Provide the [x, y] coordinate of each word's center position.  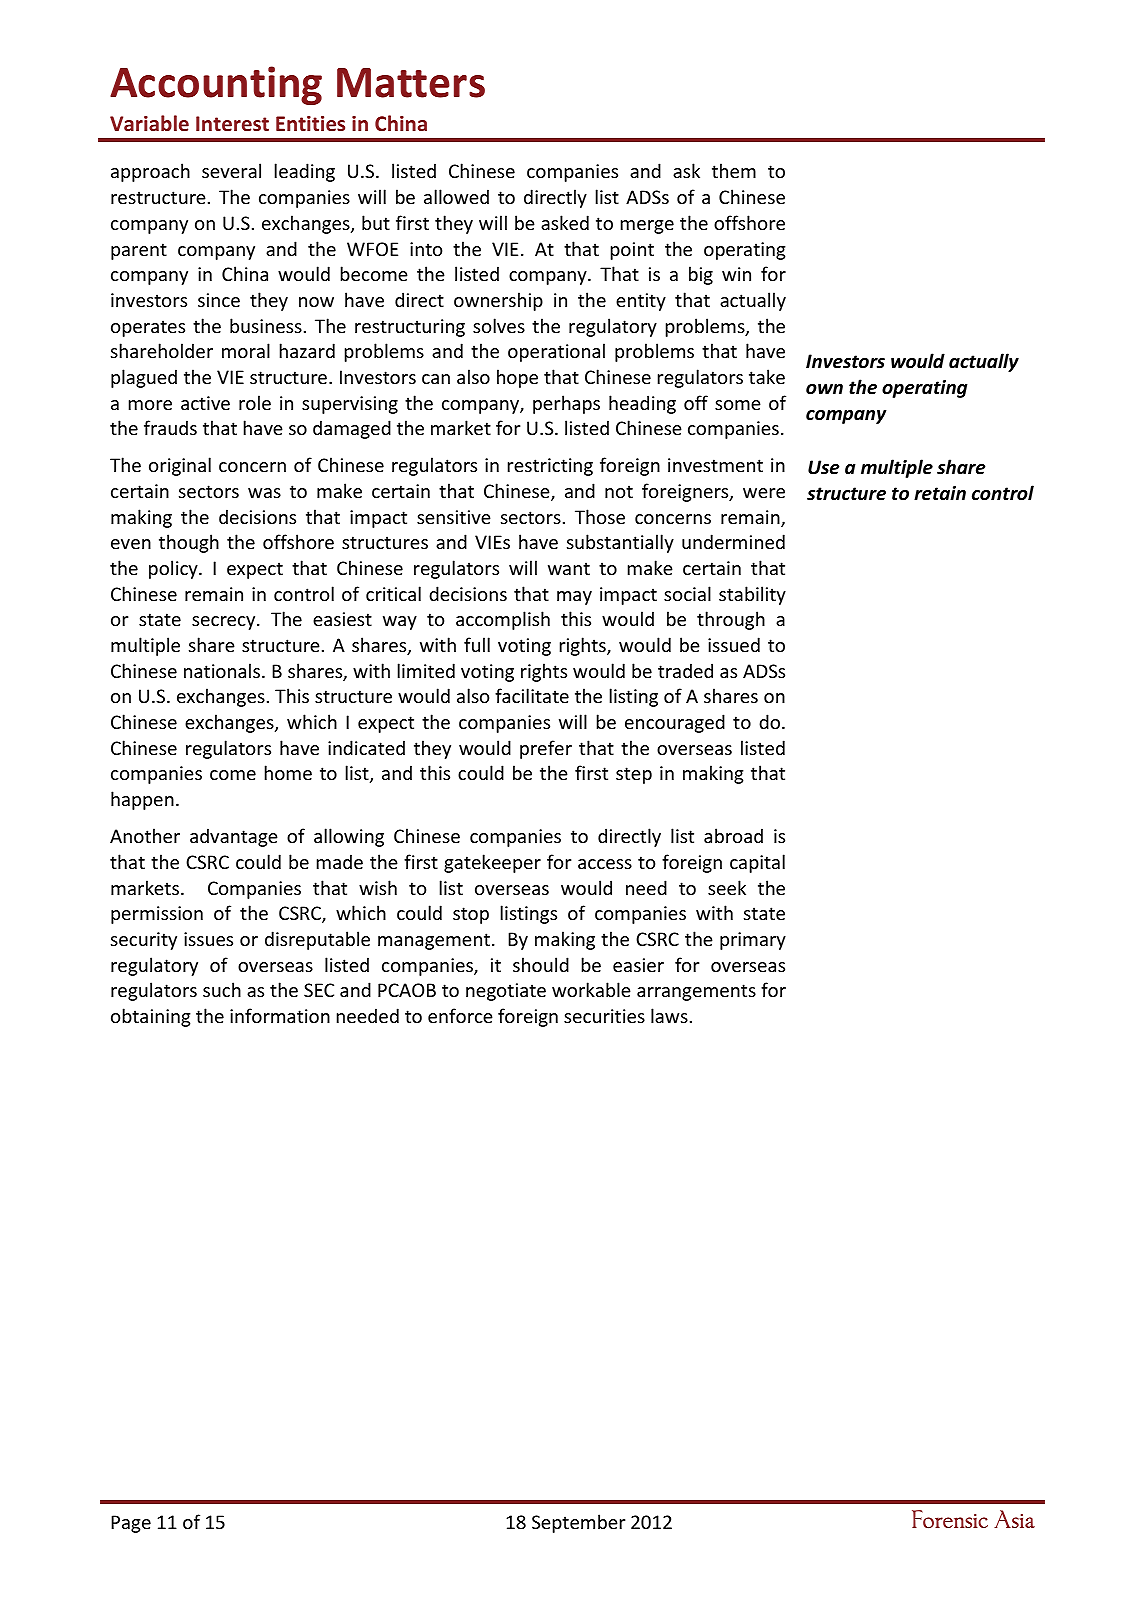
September [578, 1523]
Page [131, 1524]
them [734, 170]
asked [565, 222]
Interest [232, 123]
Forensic [950, 1519]
